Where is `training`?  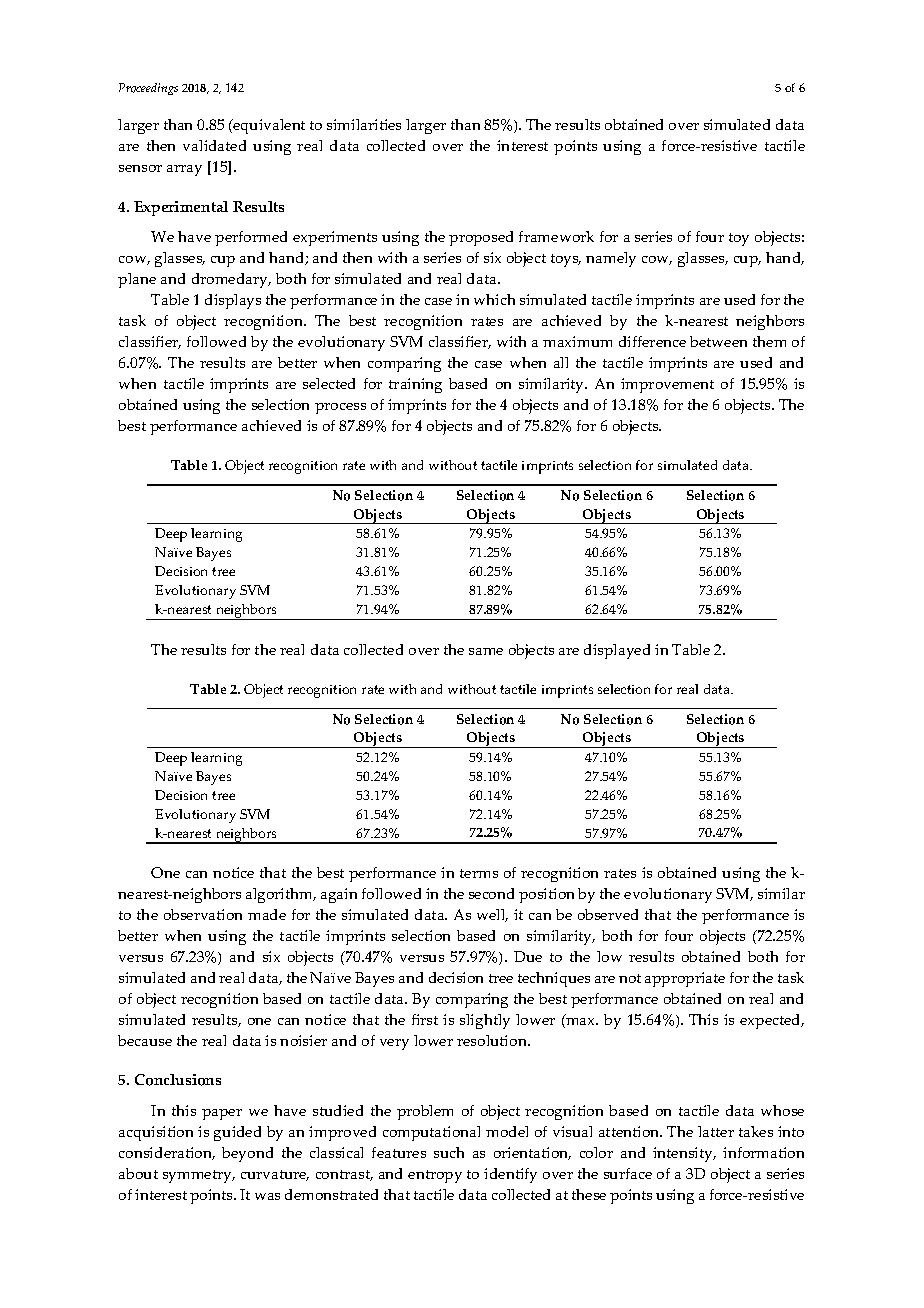
training is located at coordinates (415, 385).
